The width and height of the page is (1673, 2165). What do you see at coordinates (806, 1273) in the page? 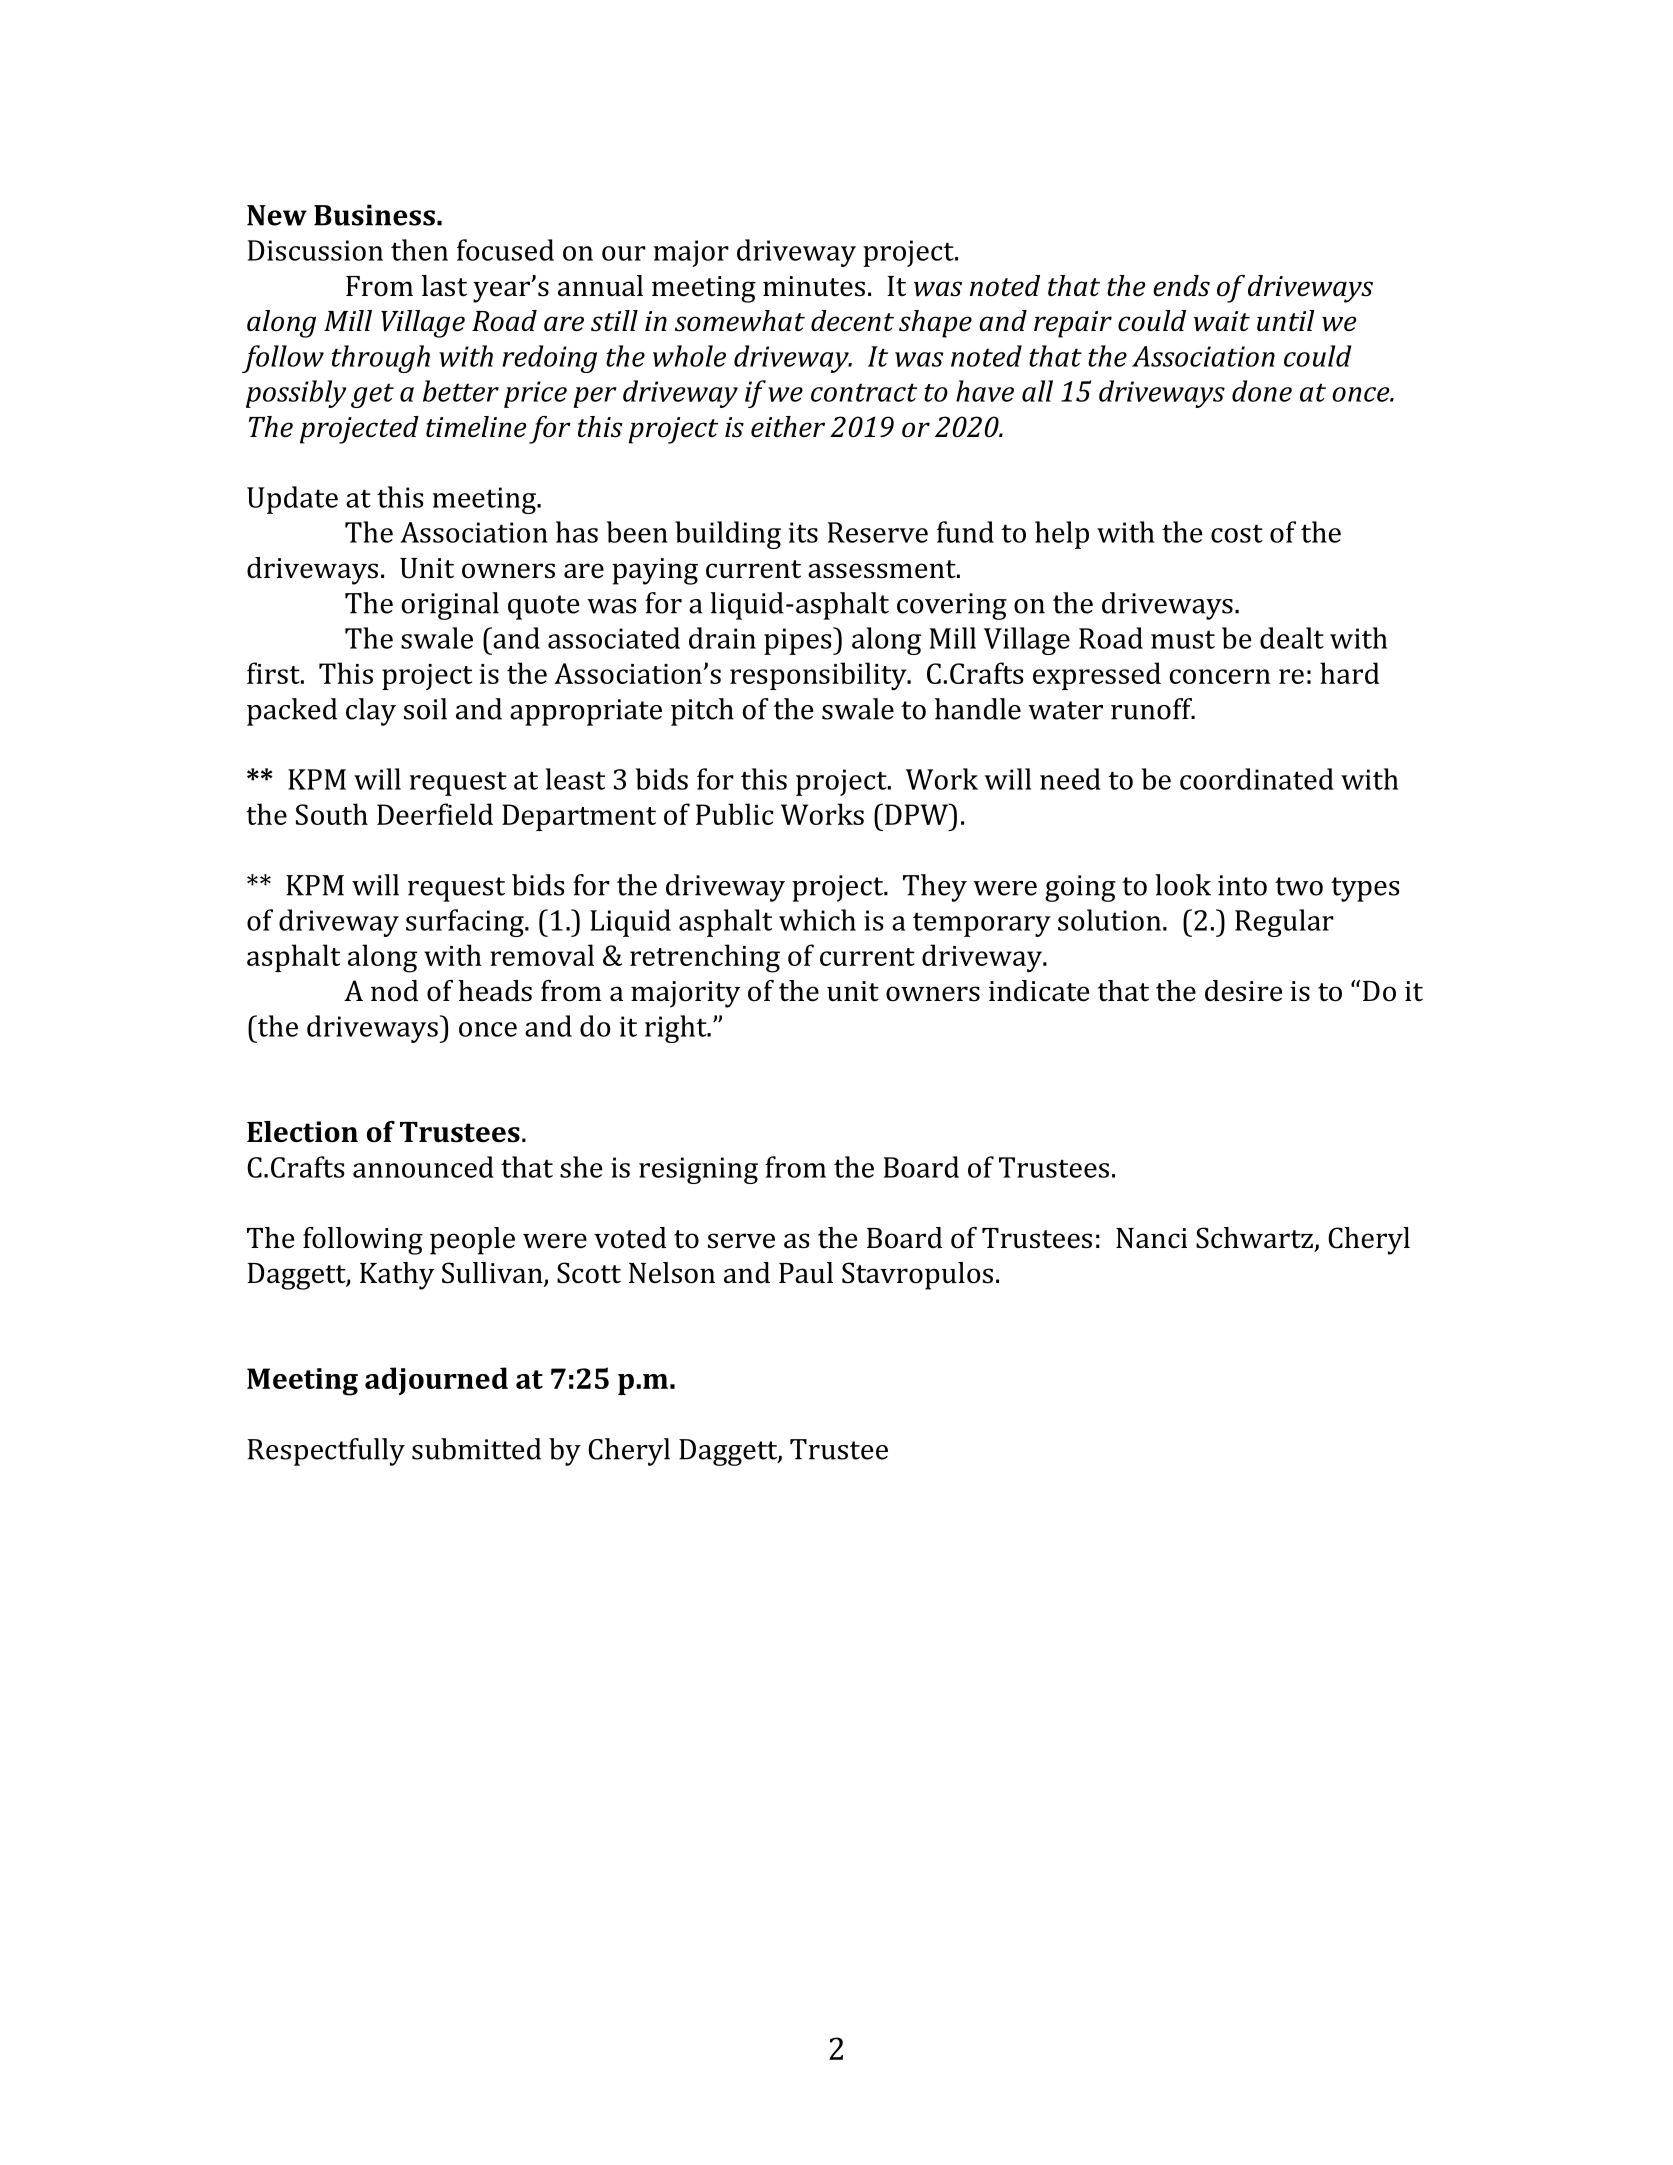
I see `Paul` at bounding box center [806, 1273].
